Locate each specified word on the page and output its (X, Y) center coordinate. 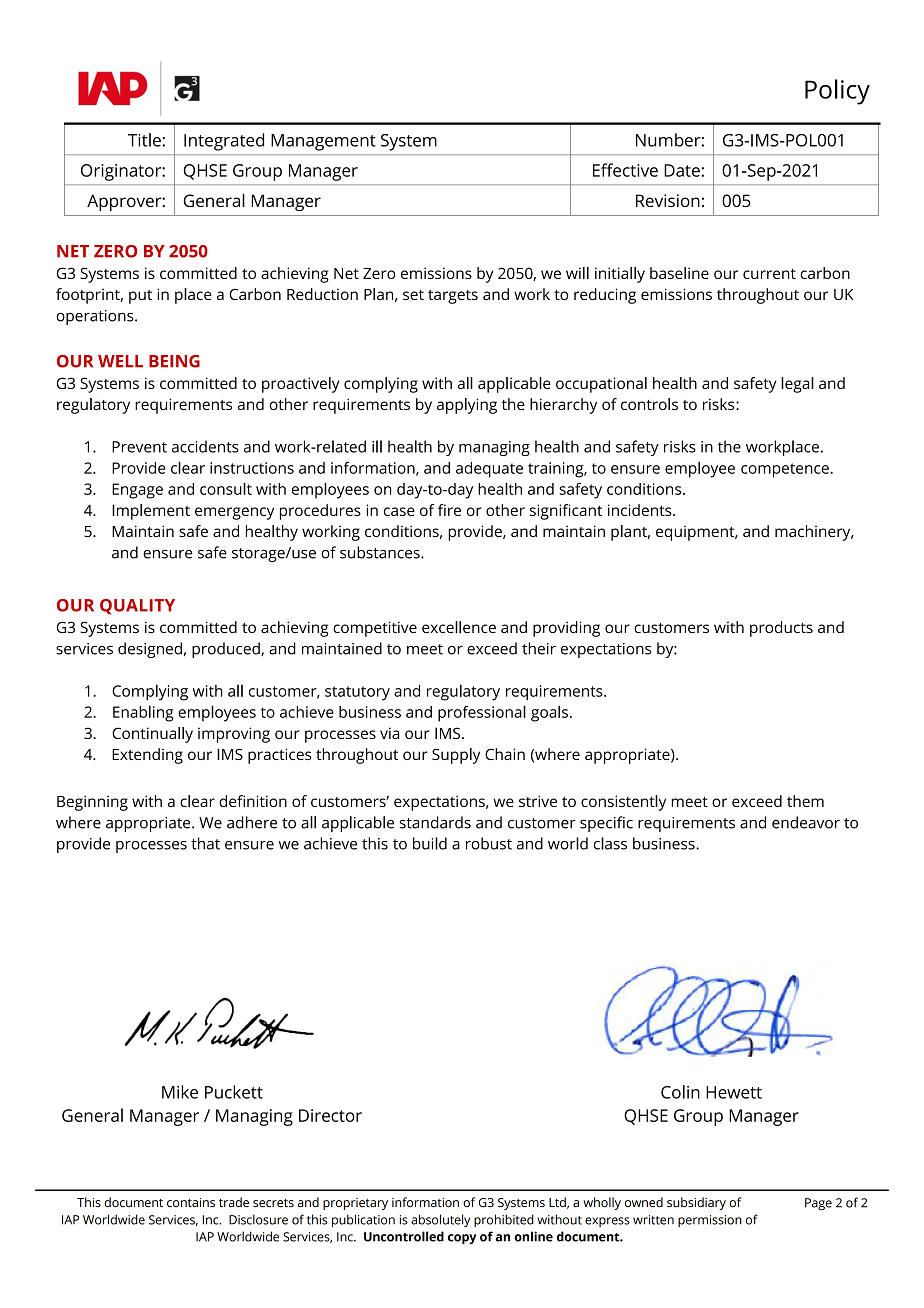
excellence (459, 627)
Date (682, 170)
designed (150, 650)
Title (145, 140)
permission (710, 1221)
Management (323, 142)
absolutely (440, 1220)
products (781, 629)
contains (191, 1203)
